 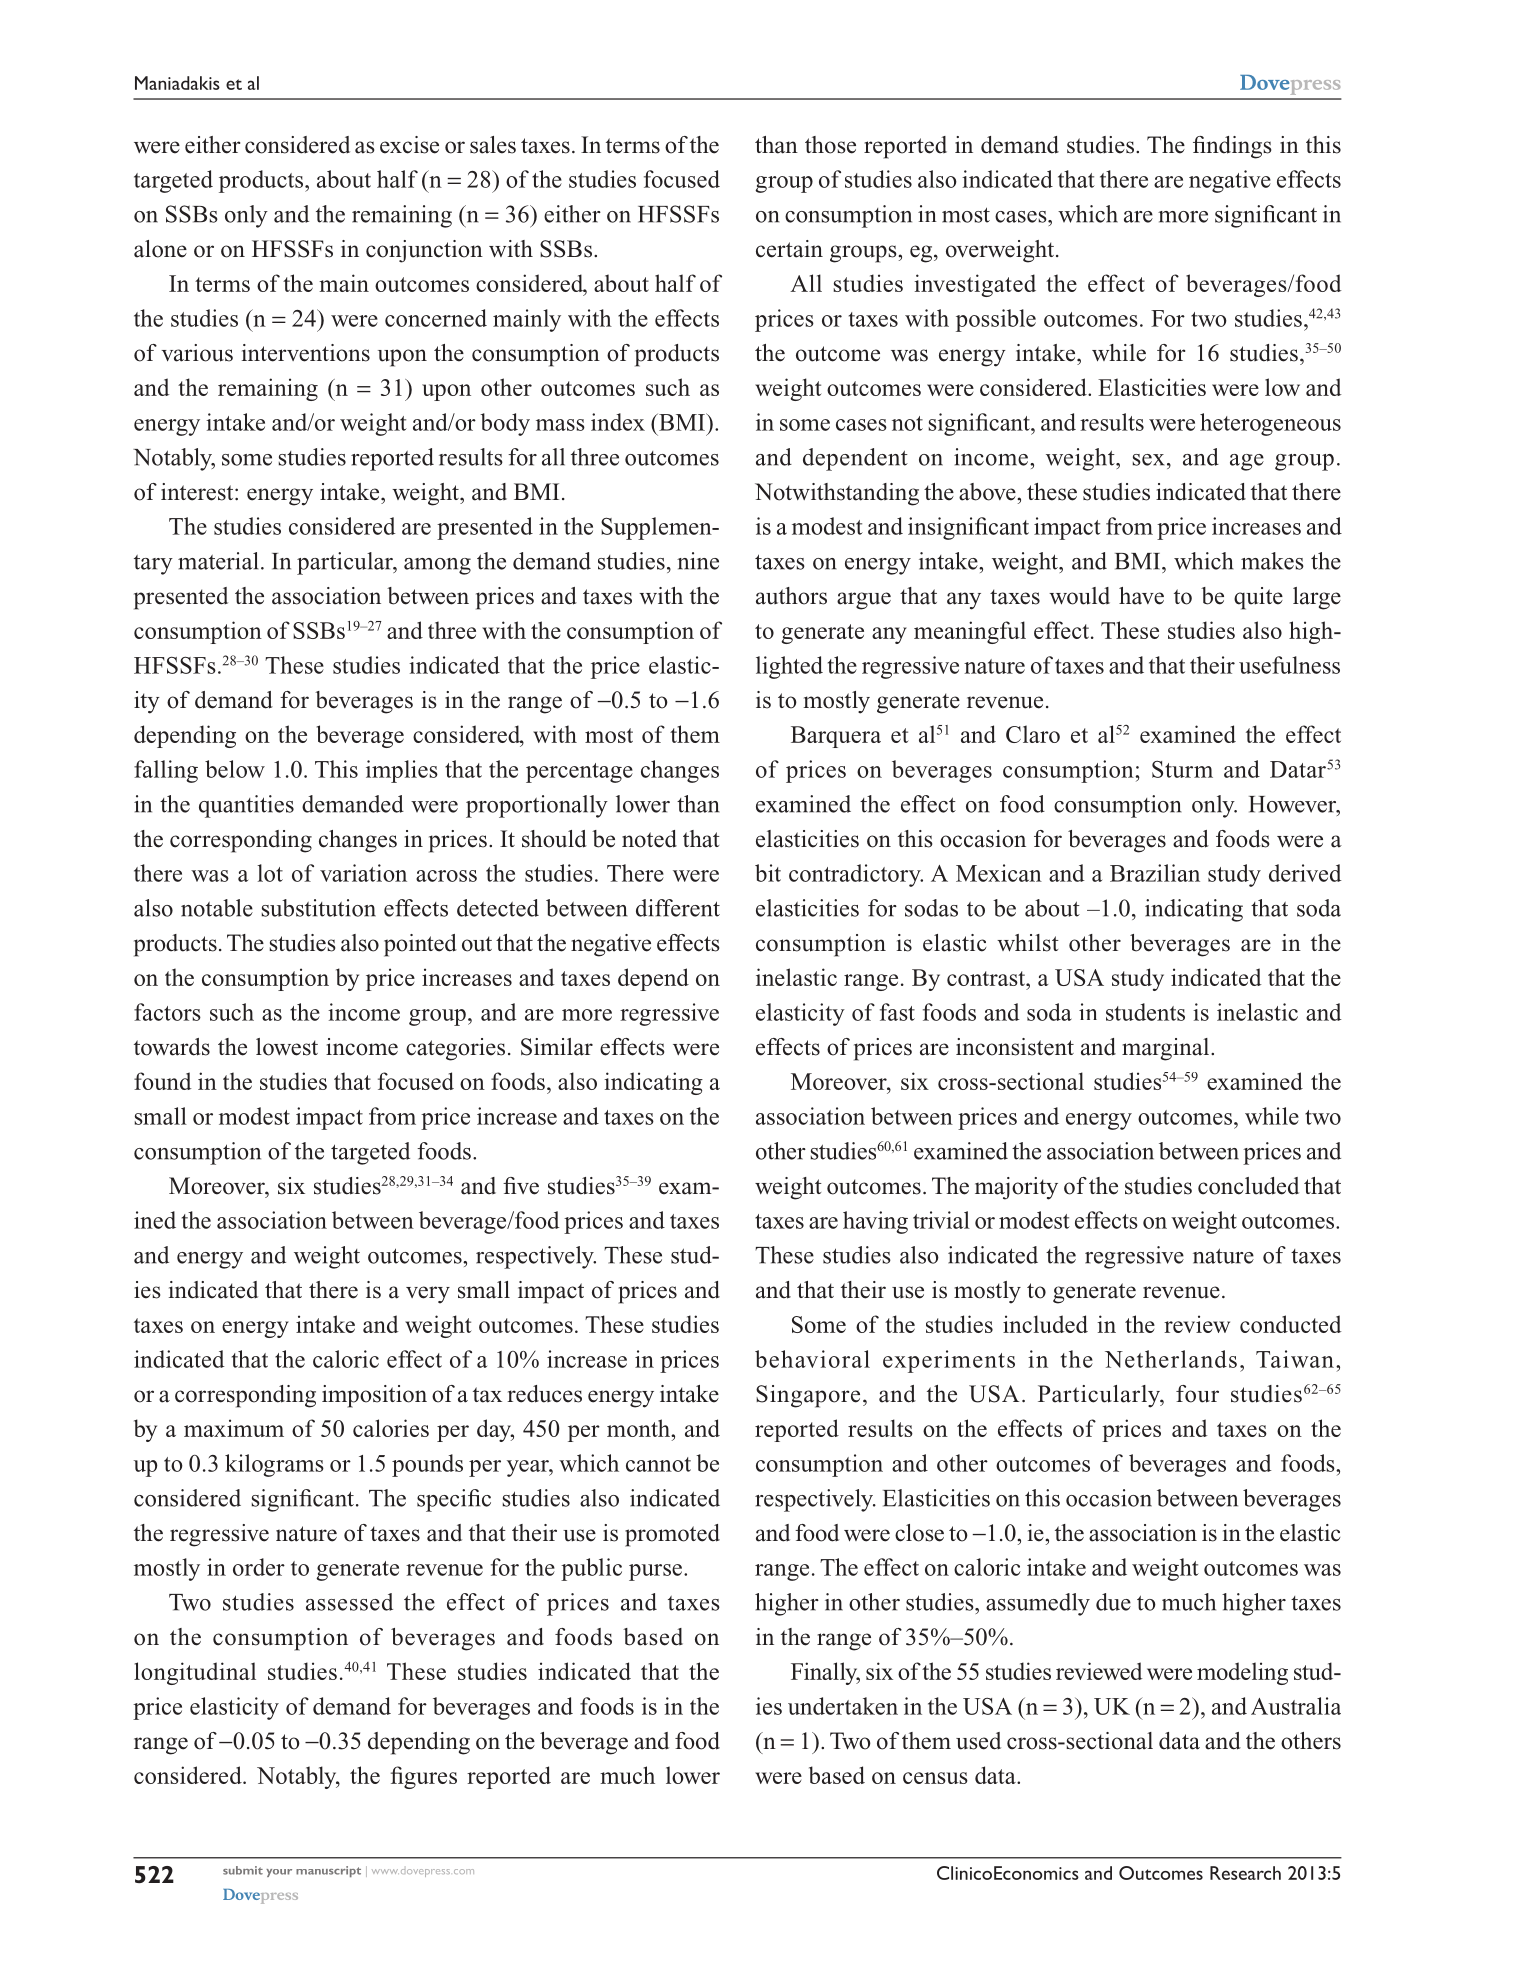 I want to click on findings, so click(x=1232, y=147).
